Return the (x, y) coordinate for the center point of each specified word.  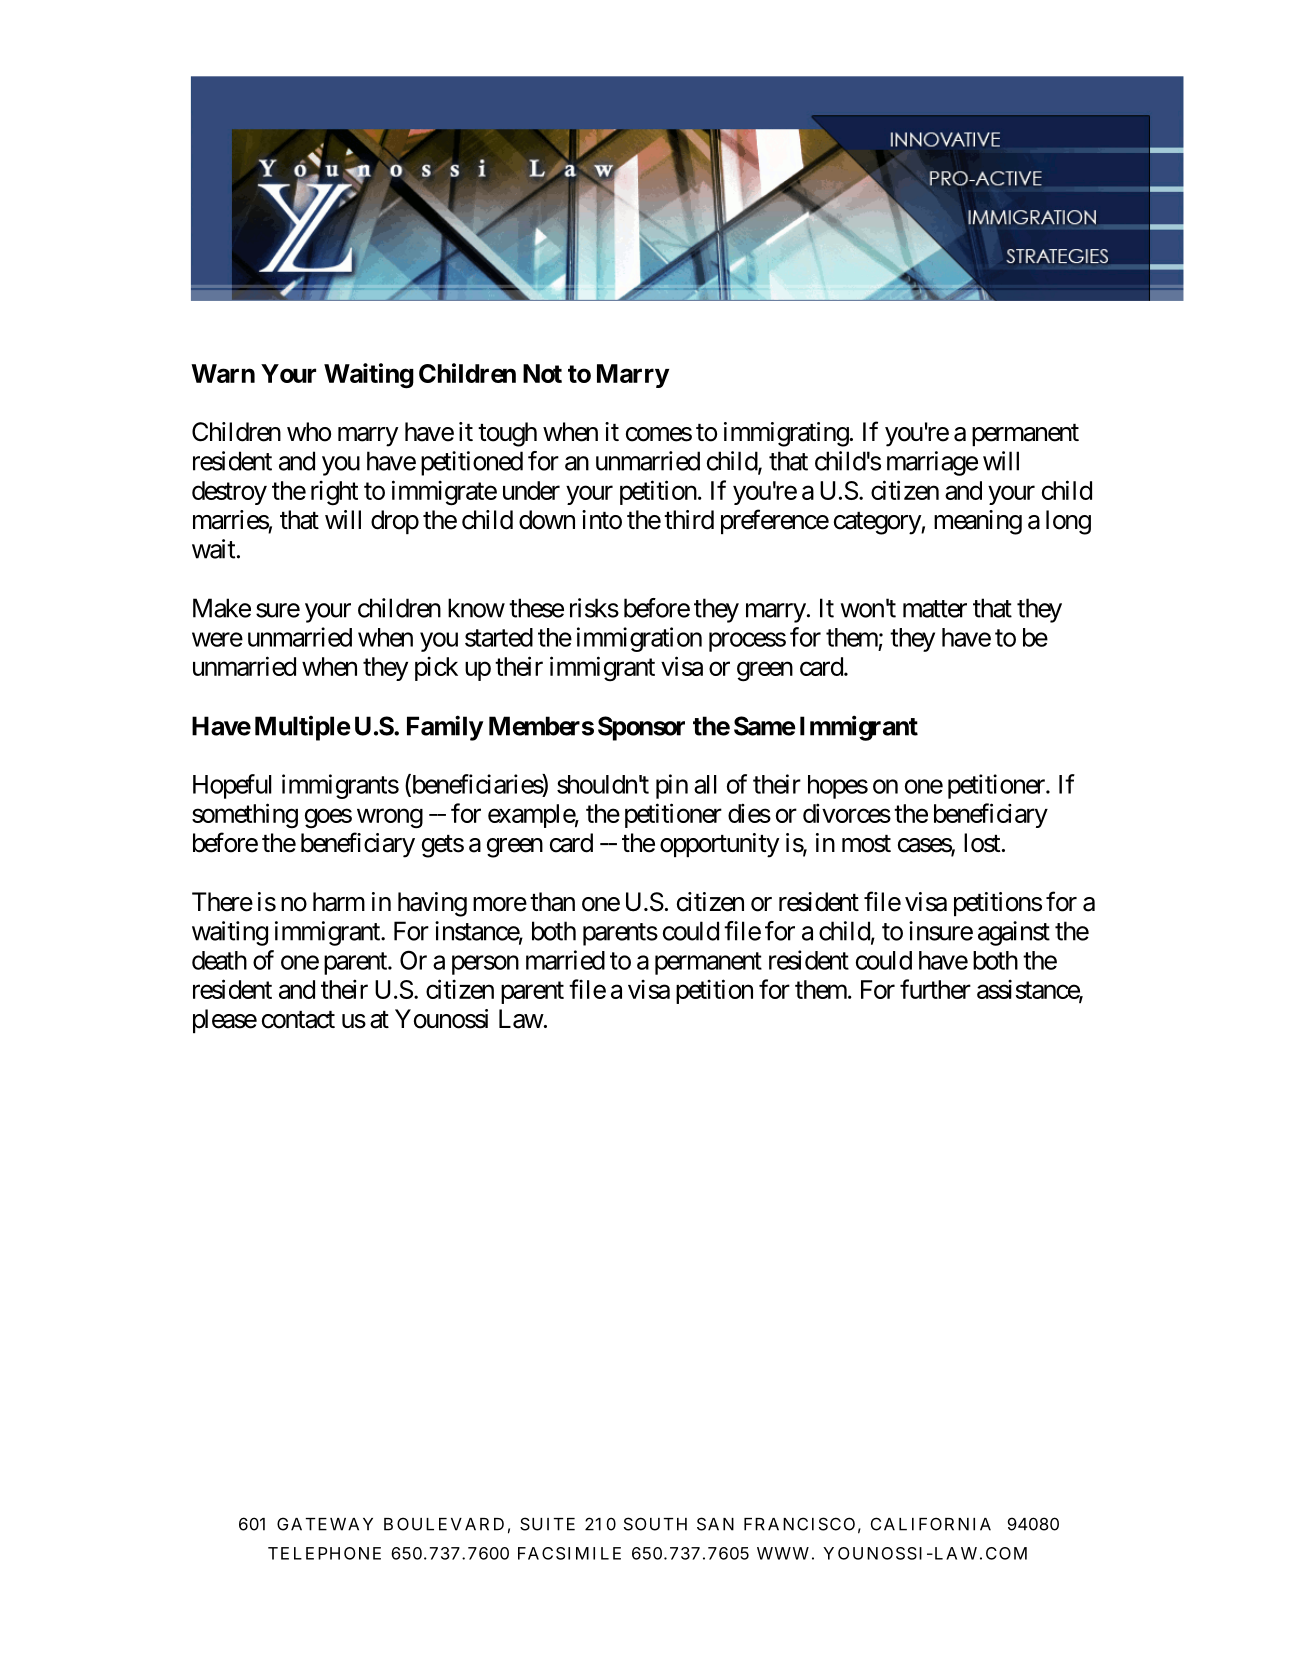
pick (436, 668)
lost (982, 843)
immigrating (786, 434)
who (309, 432)
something (245, 816)
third (689, 520)
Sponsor (641, 728)
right (334, 493)
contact (298, 1020)
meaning (978, 522)
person (485, 965)
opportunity (720, 845)
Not (542, 373)
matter (935, 609)
